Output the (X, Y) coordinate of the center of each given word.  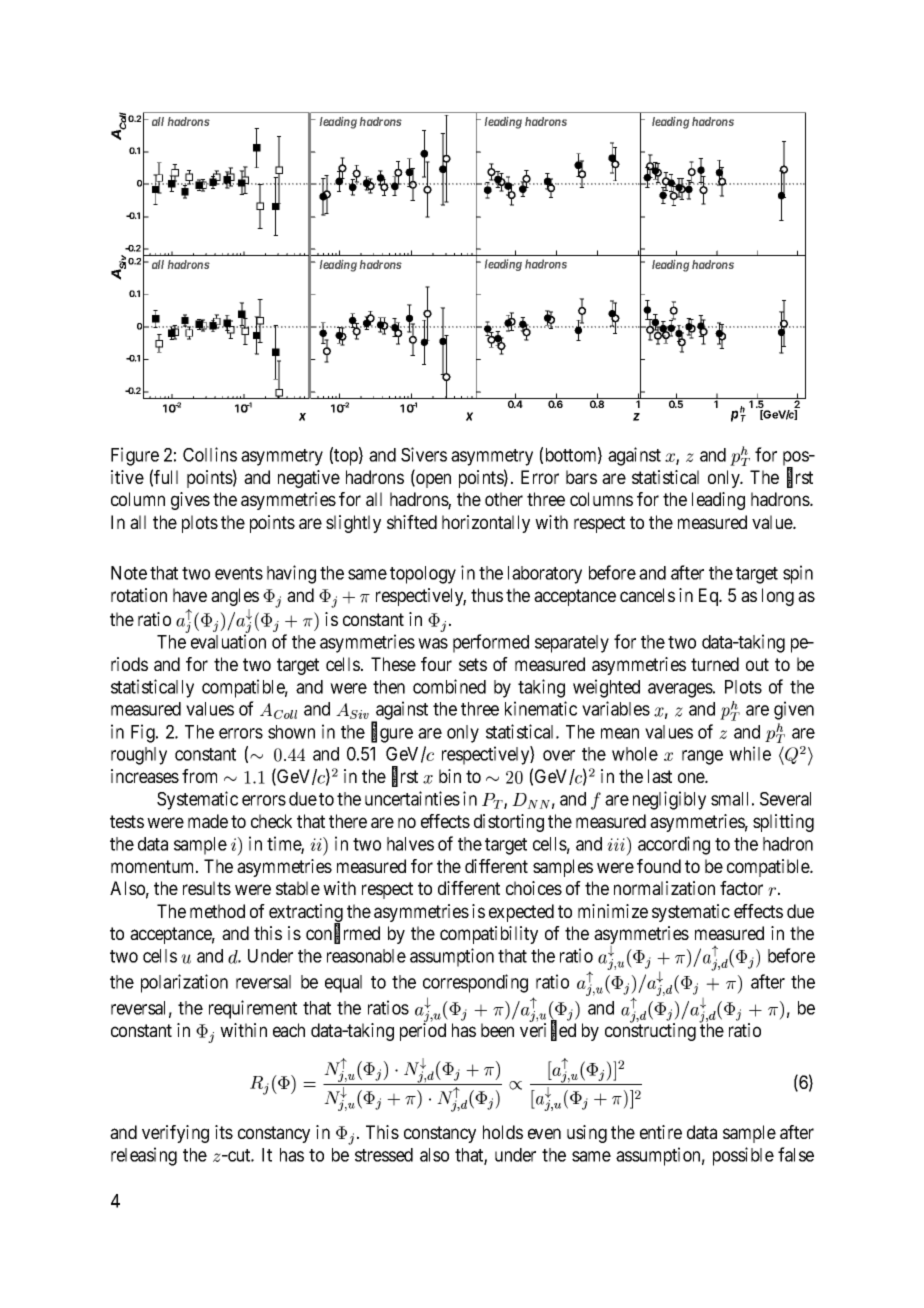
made (208, 821)
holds (503, 1132)
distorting (509, 823)
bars (581, 477)
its (224, 1132)
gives (190, 501)
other (504, 499)
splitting (783, 823)
